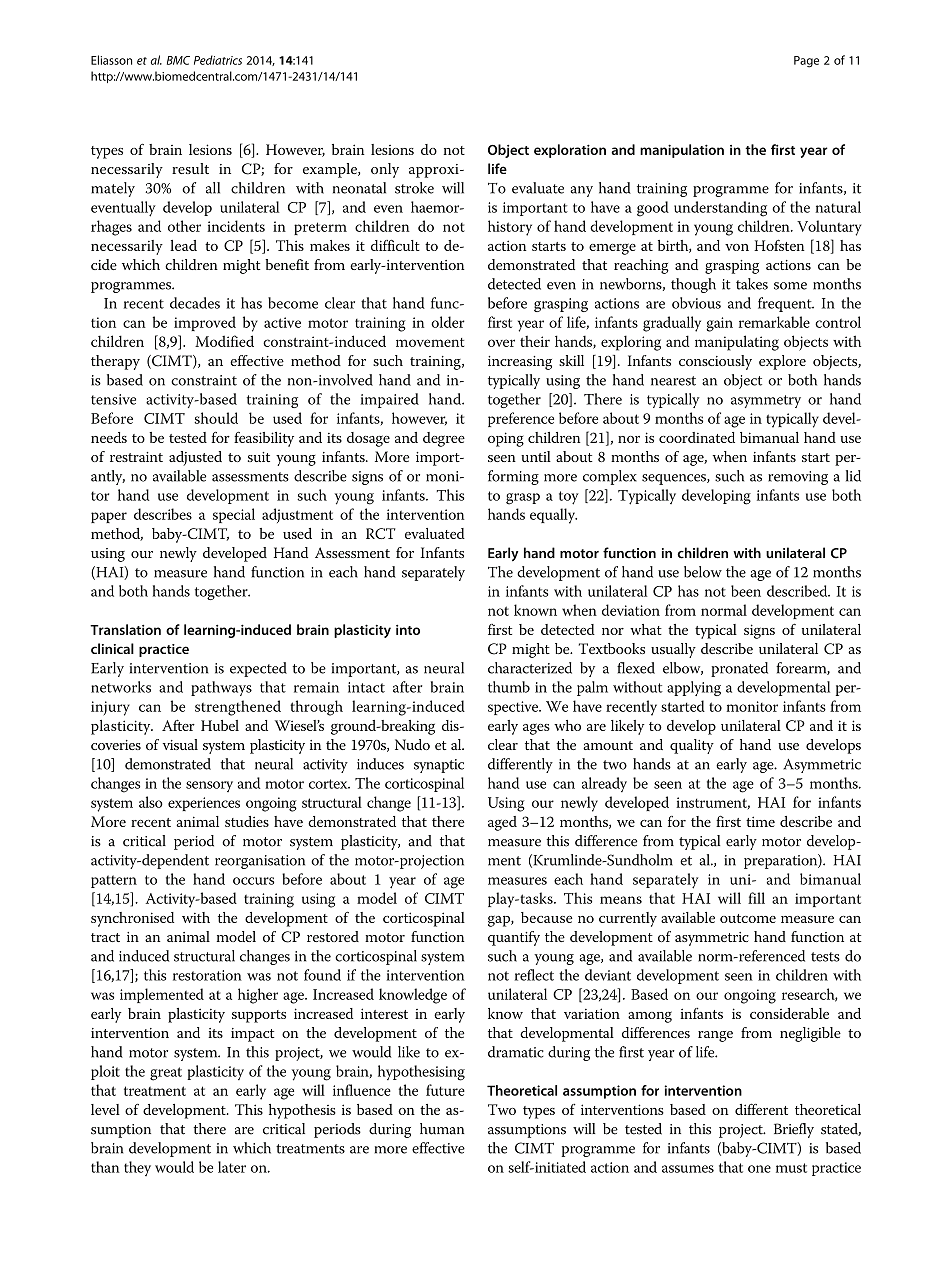  Describe the element at coordinates (112, 648) in the screenshot. I see `clinical` at that location.
